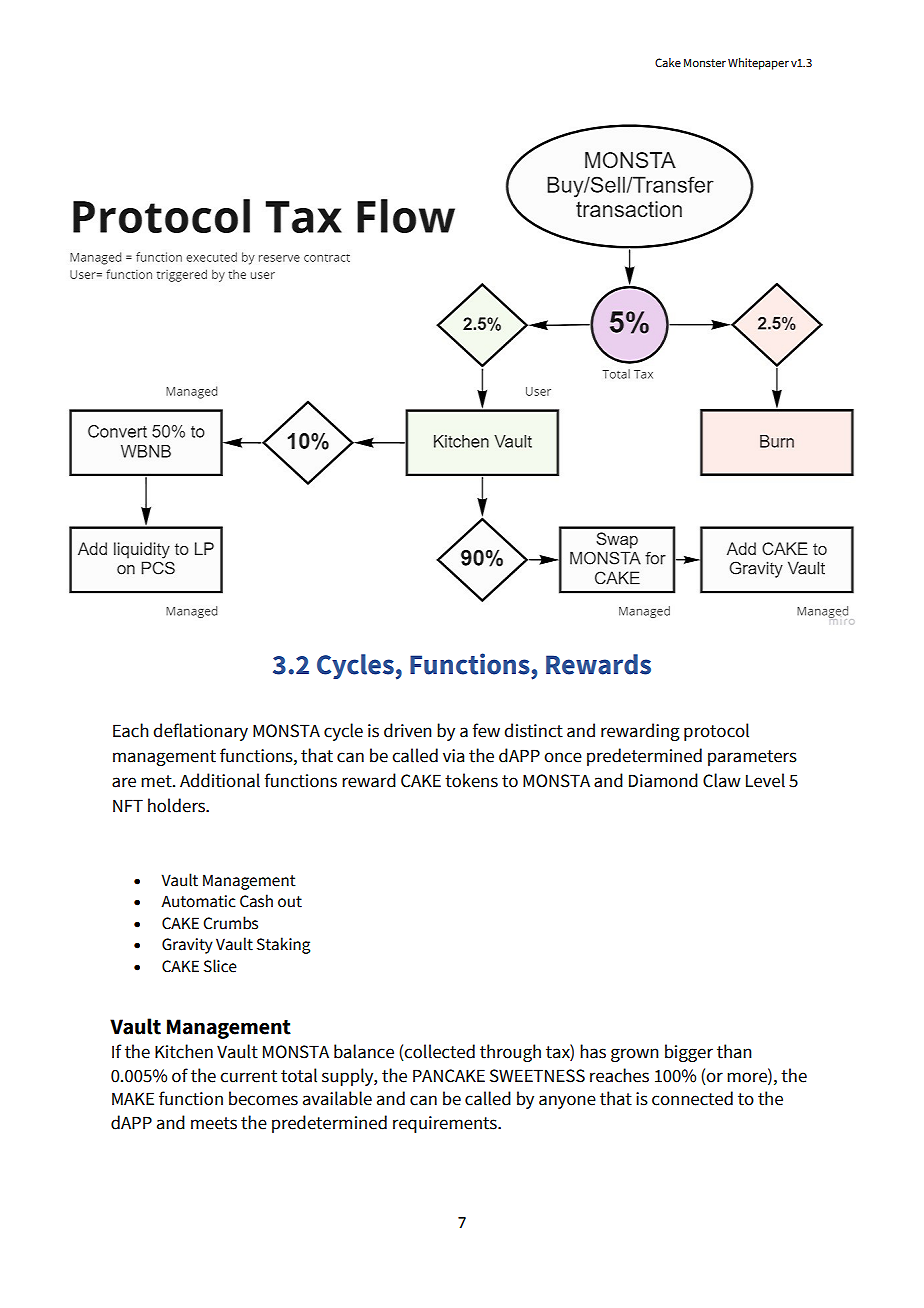  What do you see at coordinates (446, 1124) in the screenshot?
I see `requirements` at bounding box center [446, 1124].
